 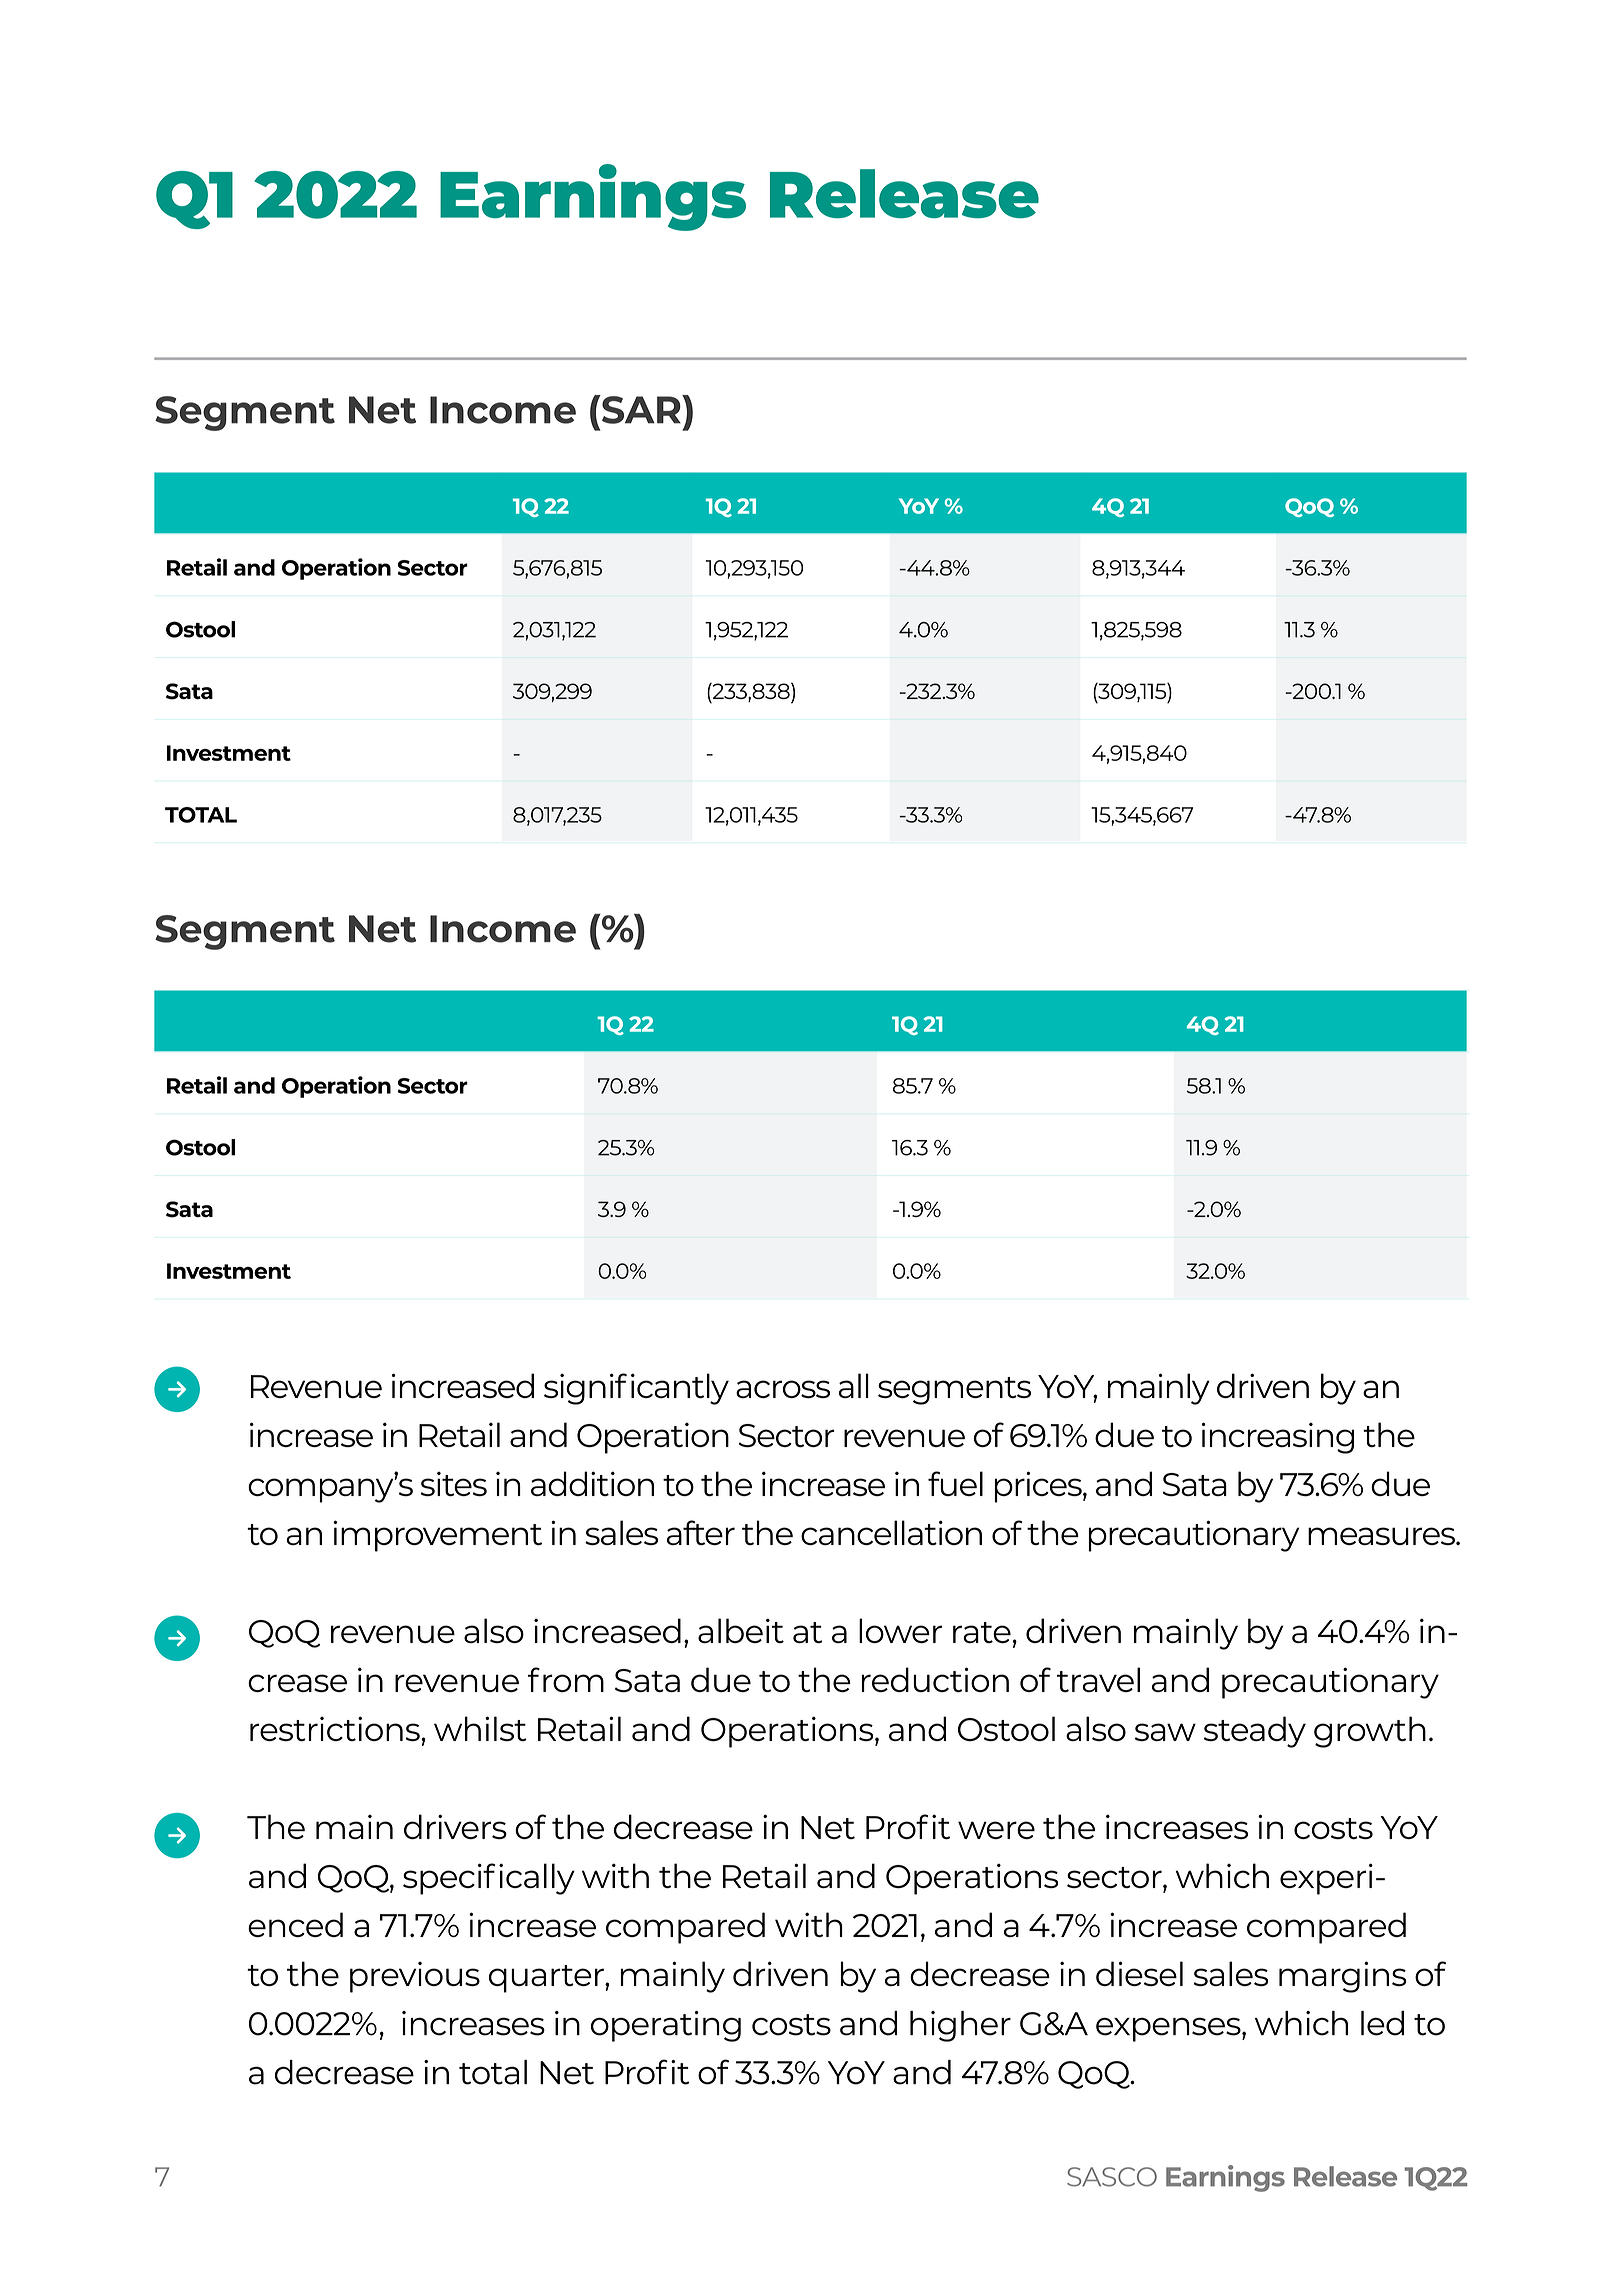 I want to click on measures, so click(x=1382, y=1536).
